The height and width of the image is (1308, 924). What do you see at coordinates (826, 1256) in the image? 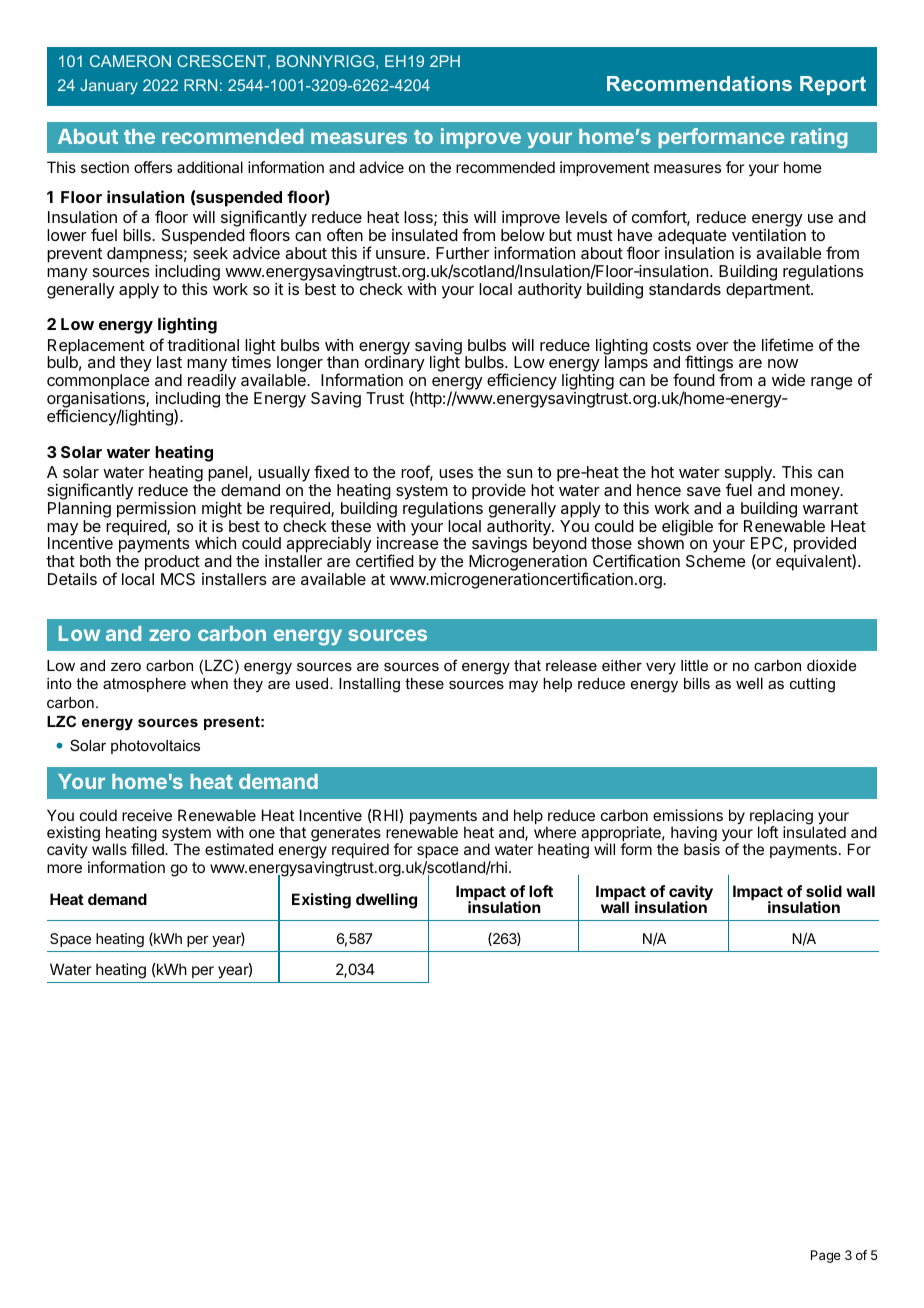
I see `Page` at bounding box center [826, 1256].
